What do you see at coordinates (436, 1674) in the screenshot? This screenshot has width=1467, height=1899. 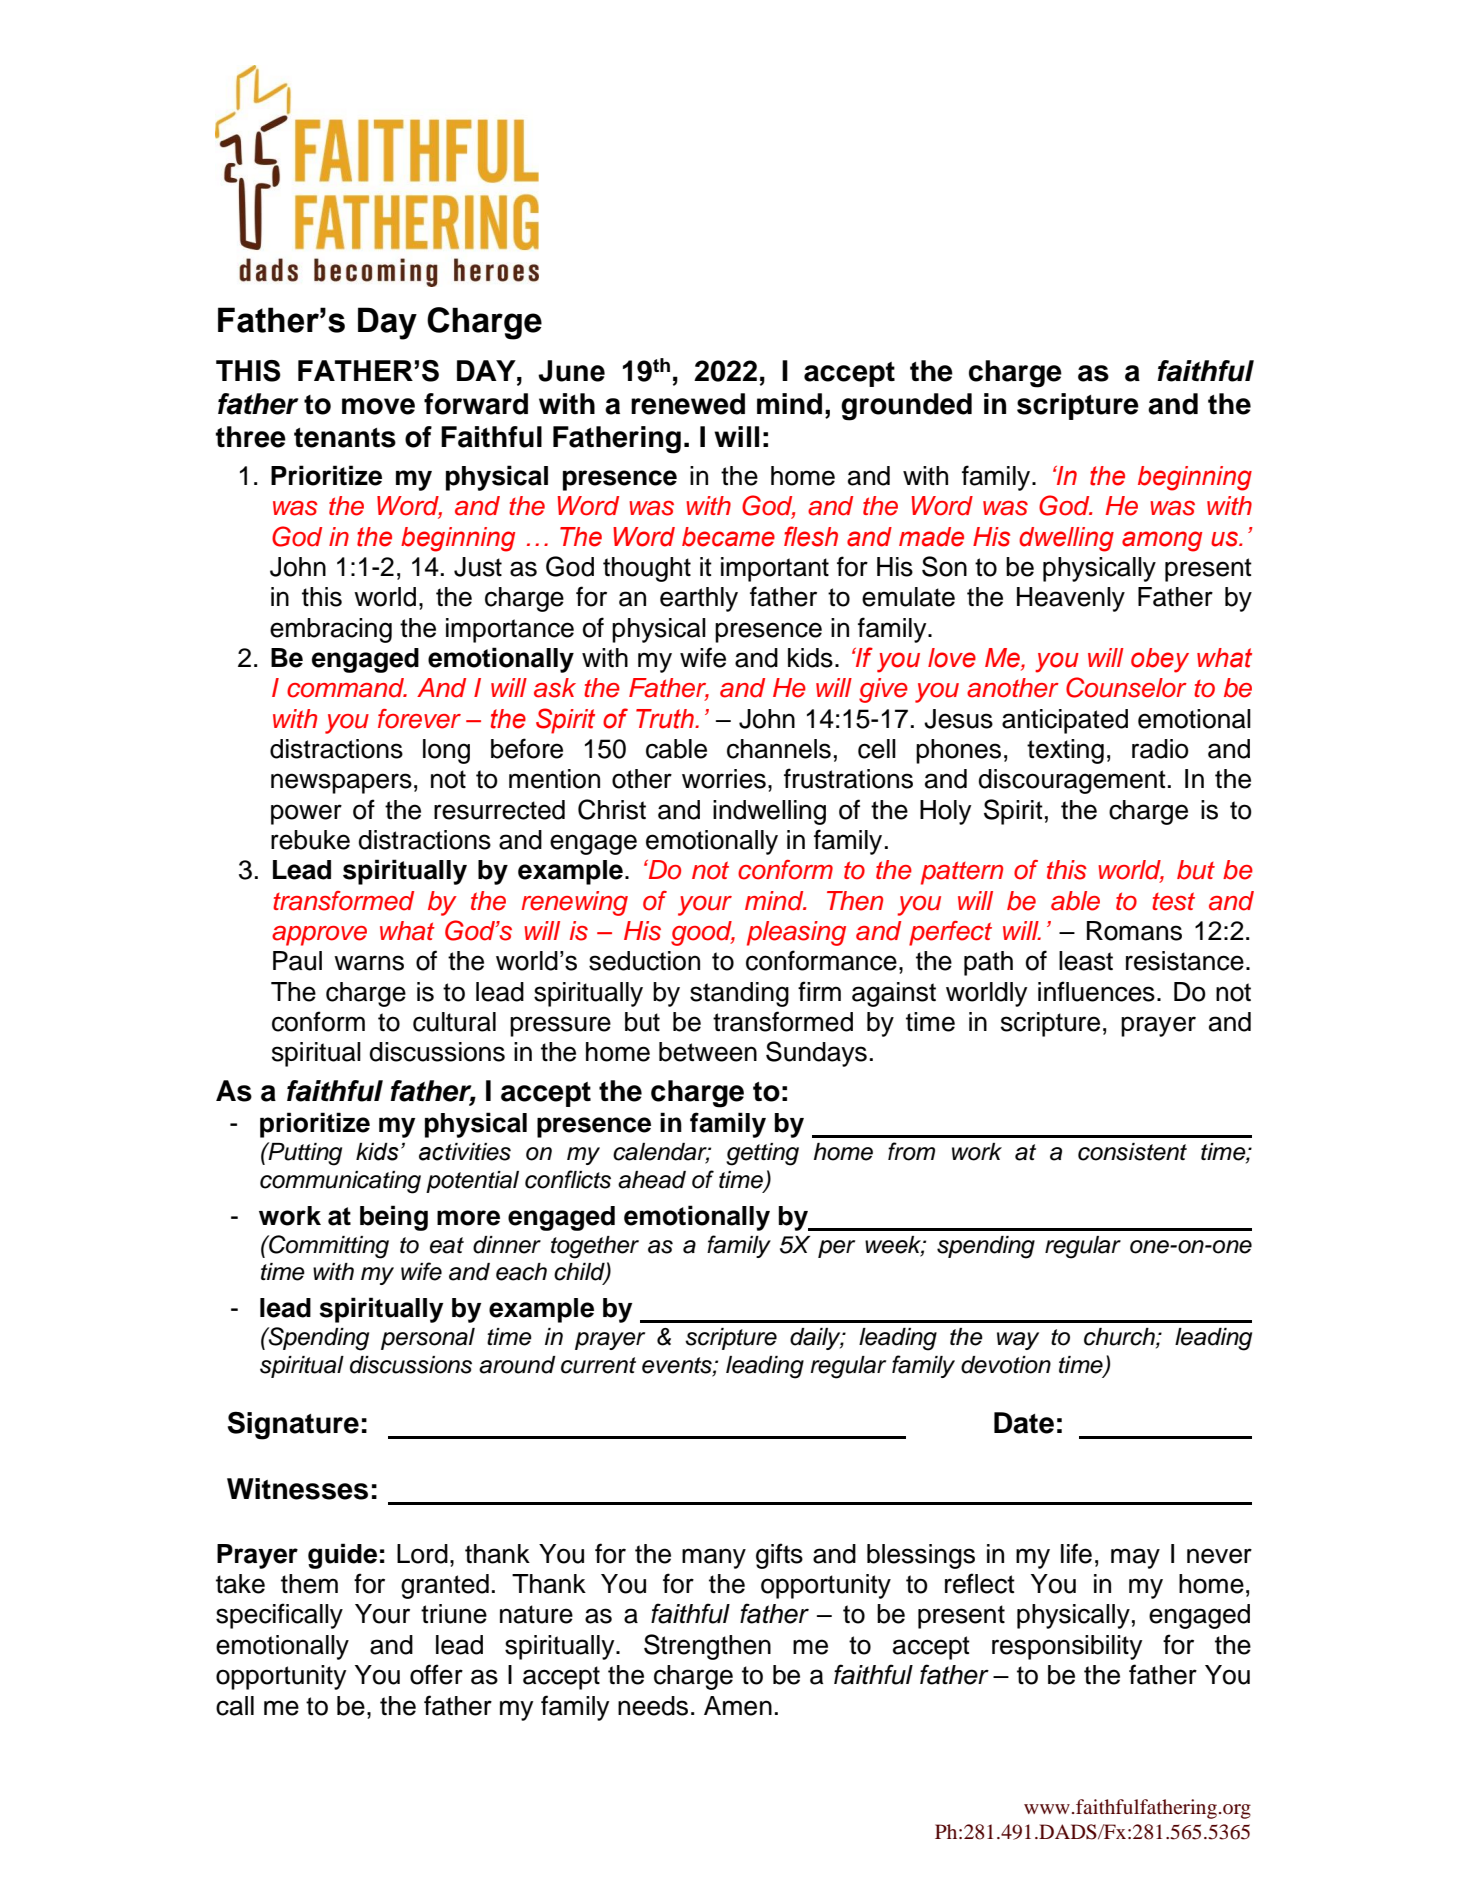 I see `offer` at bounding box center [436, 1674].
